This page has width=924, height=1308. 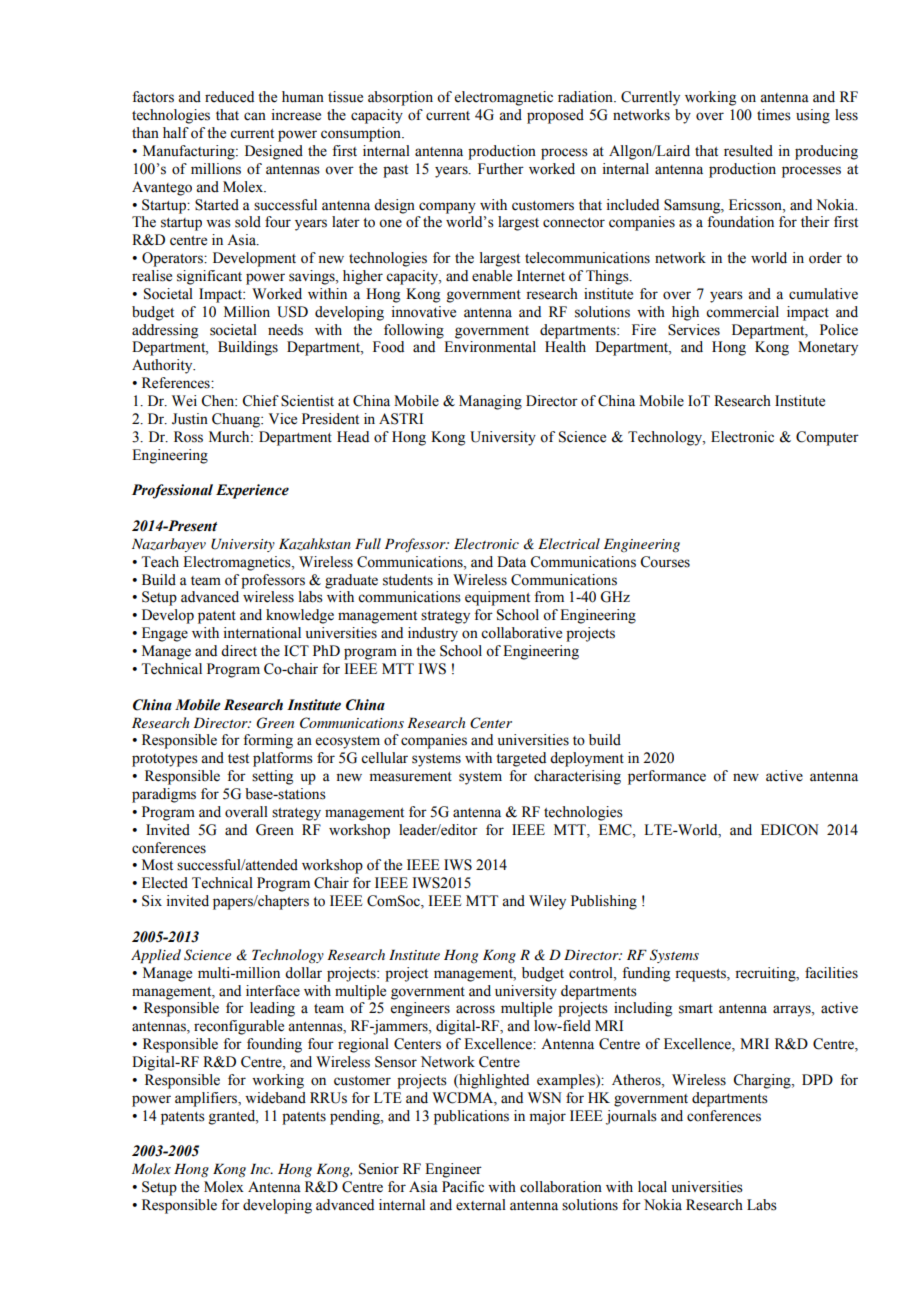 What do you see at coordinates (275, 1098) in the page?
I see `wideband` at bounding box center [275, 1098].
